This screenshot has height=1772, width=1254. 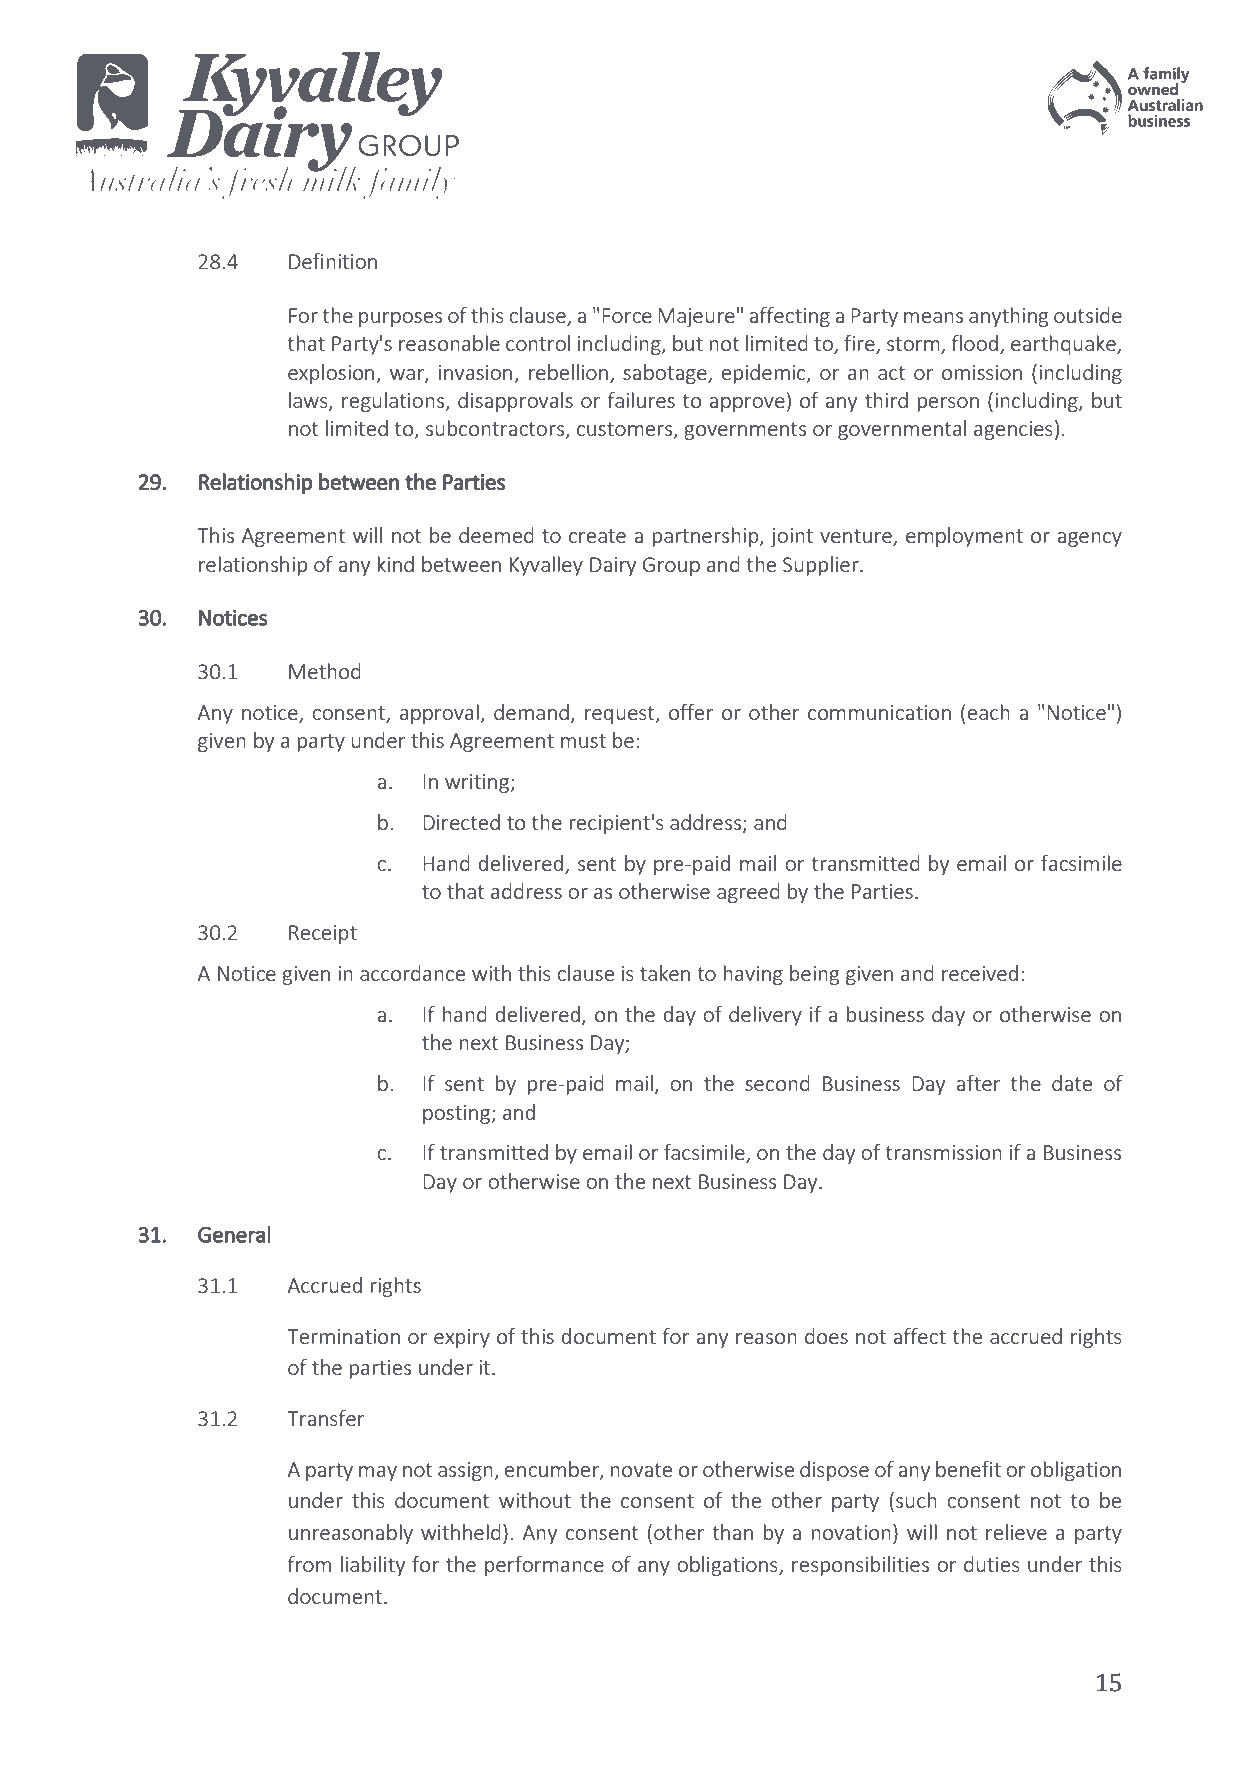 I want to click on from, so click(x=309, y=1564).
